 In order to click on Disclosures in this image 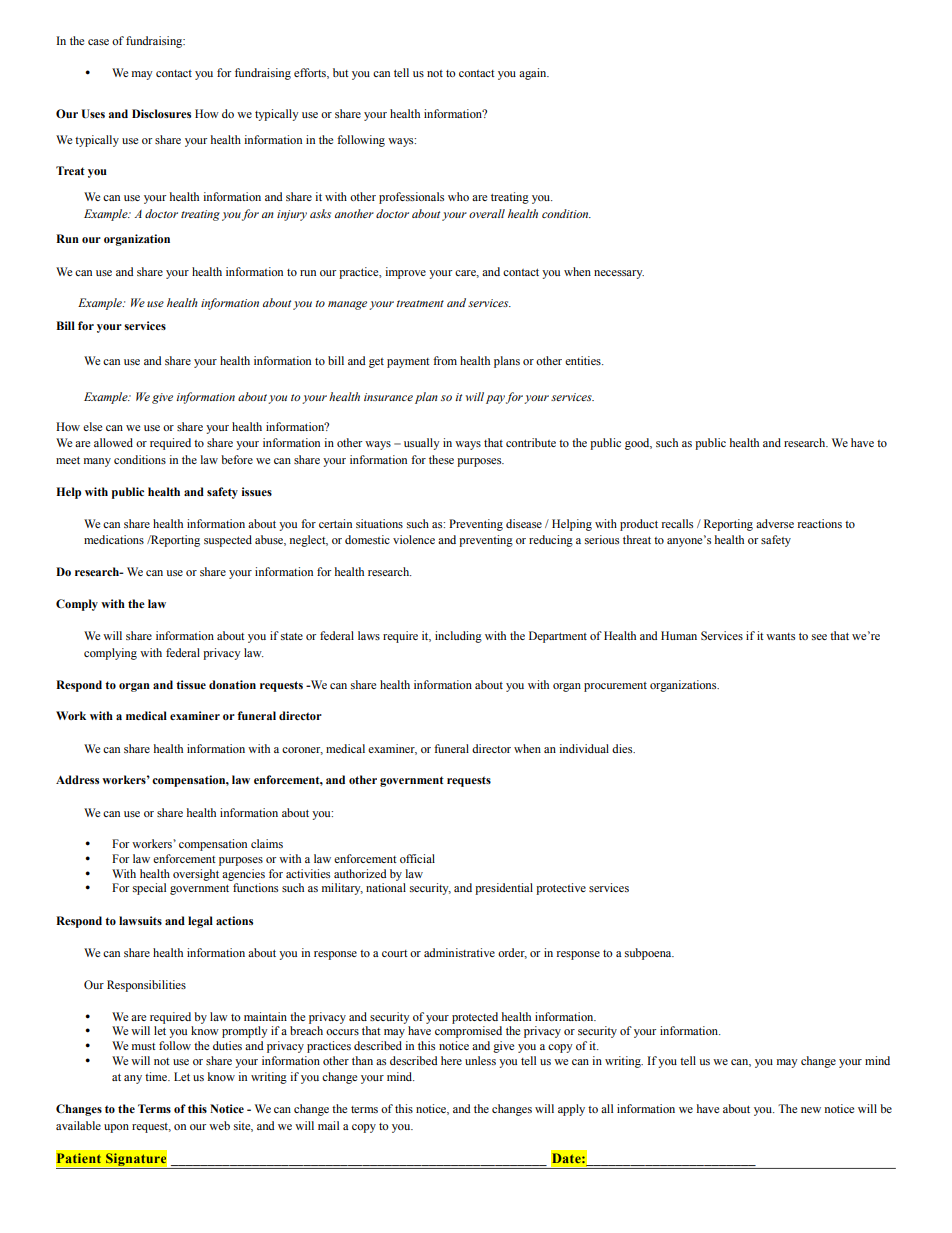, I will do `click(161, 113)`.
